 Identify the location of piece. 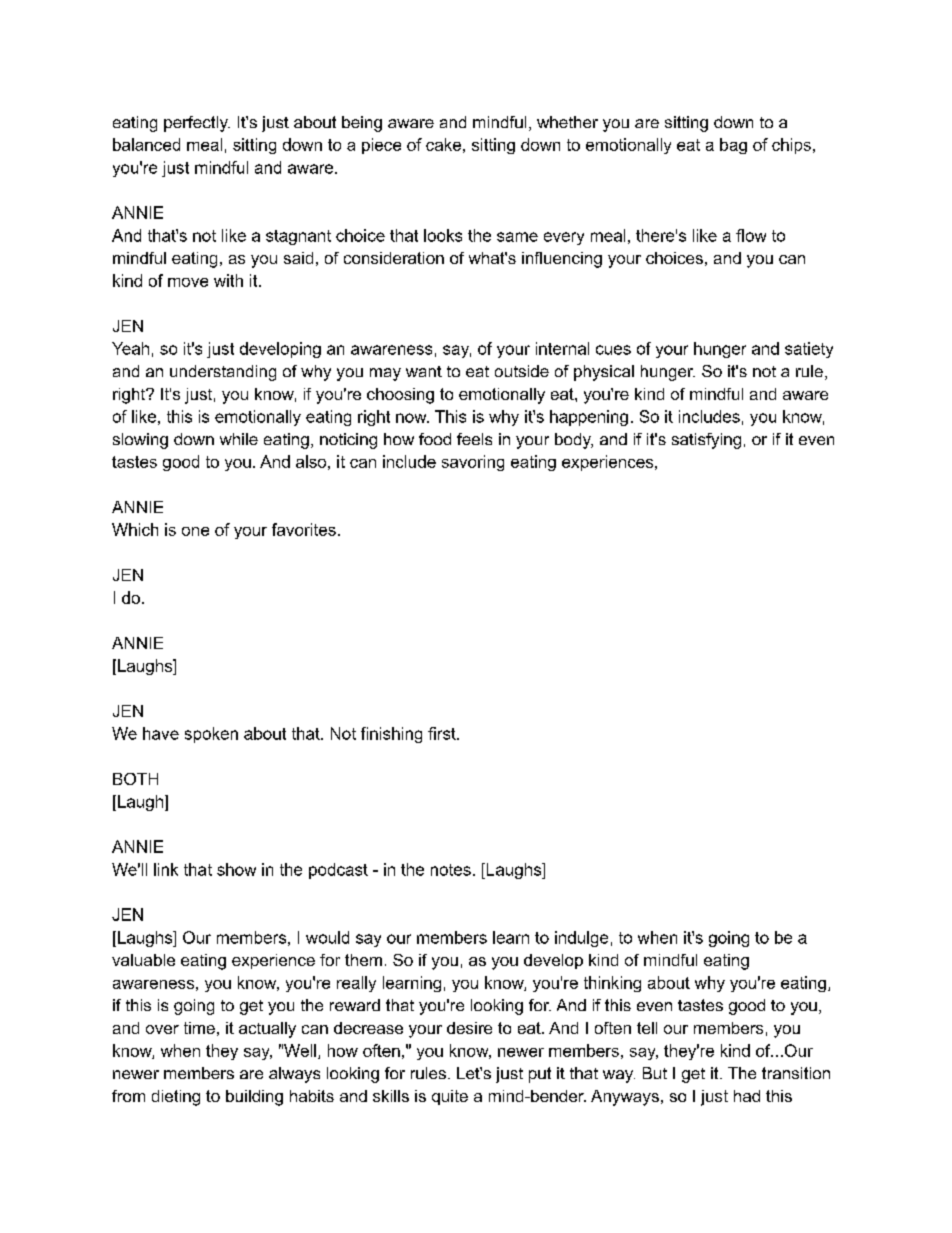
(381, 146).
